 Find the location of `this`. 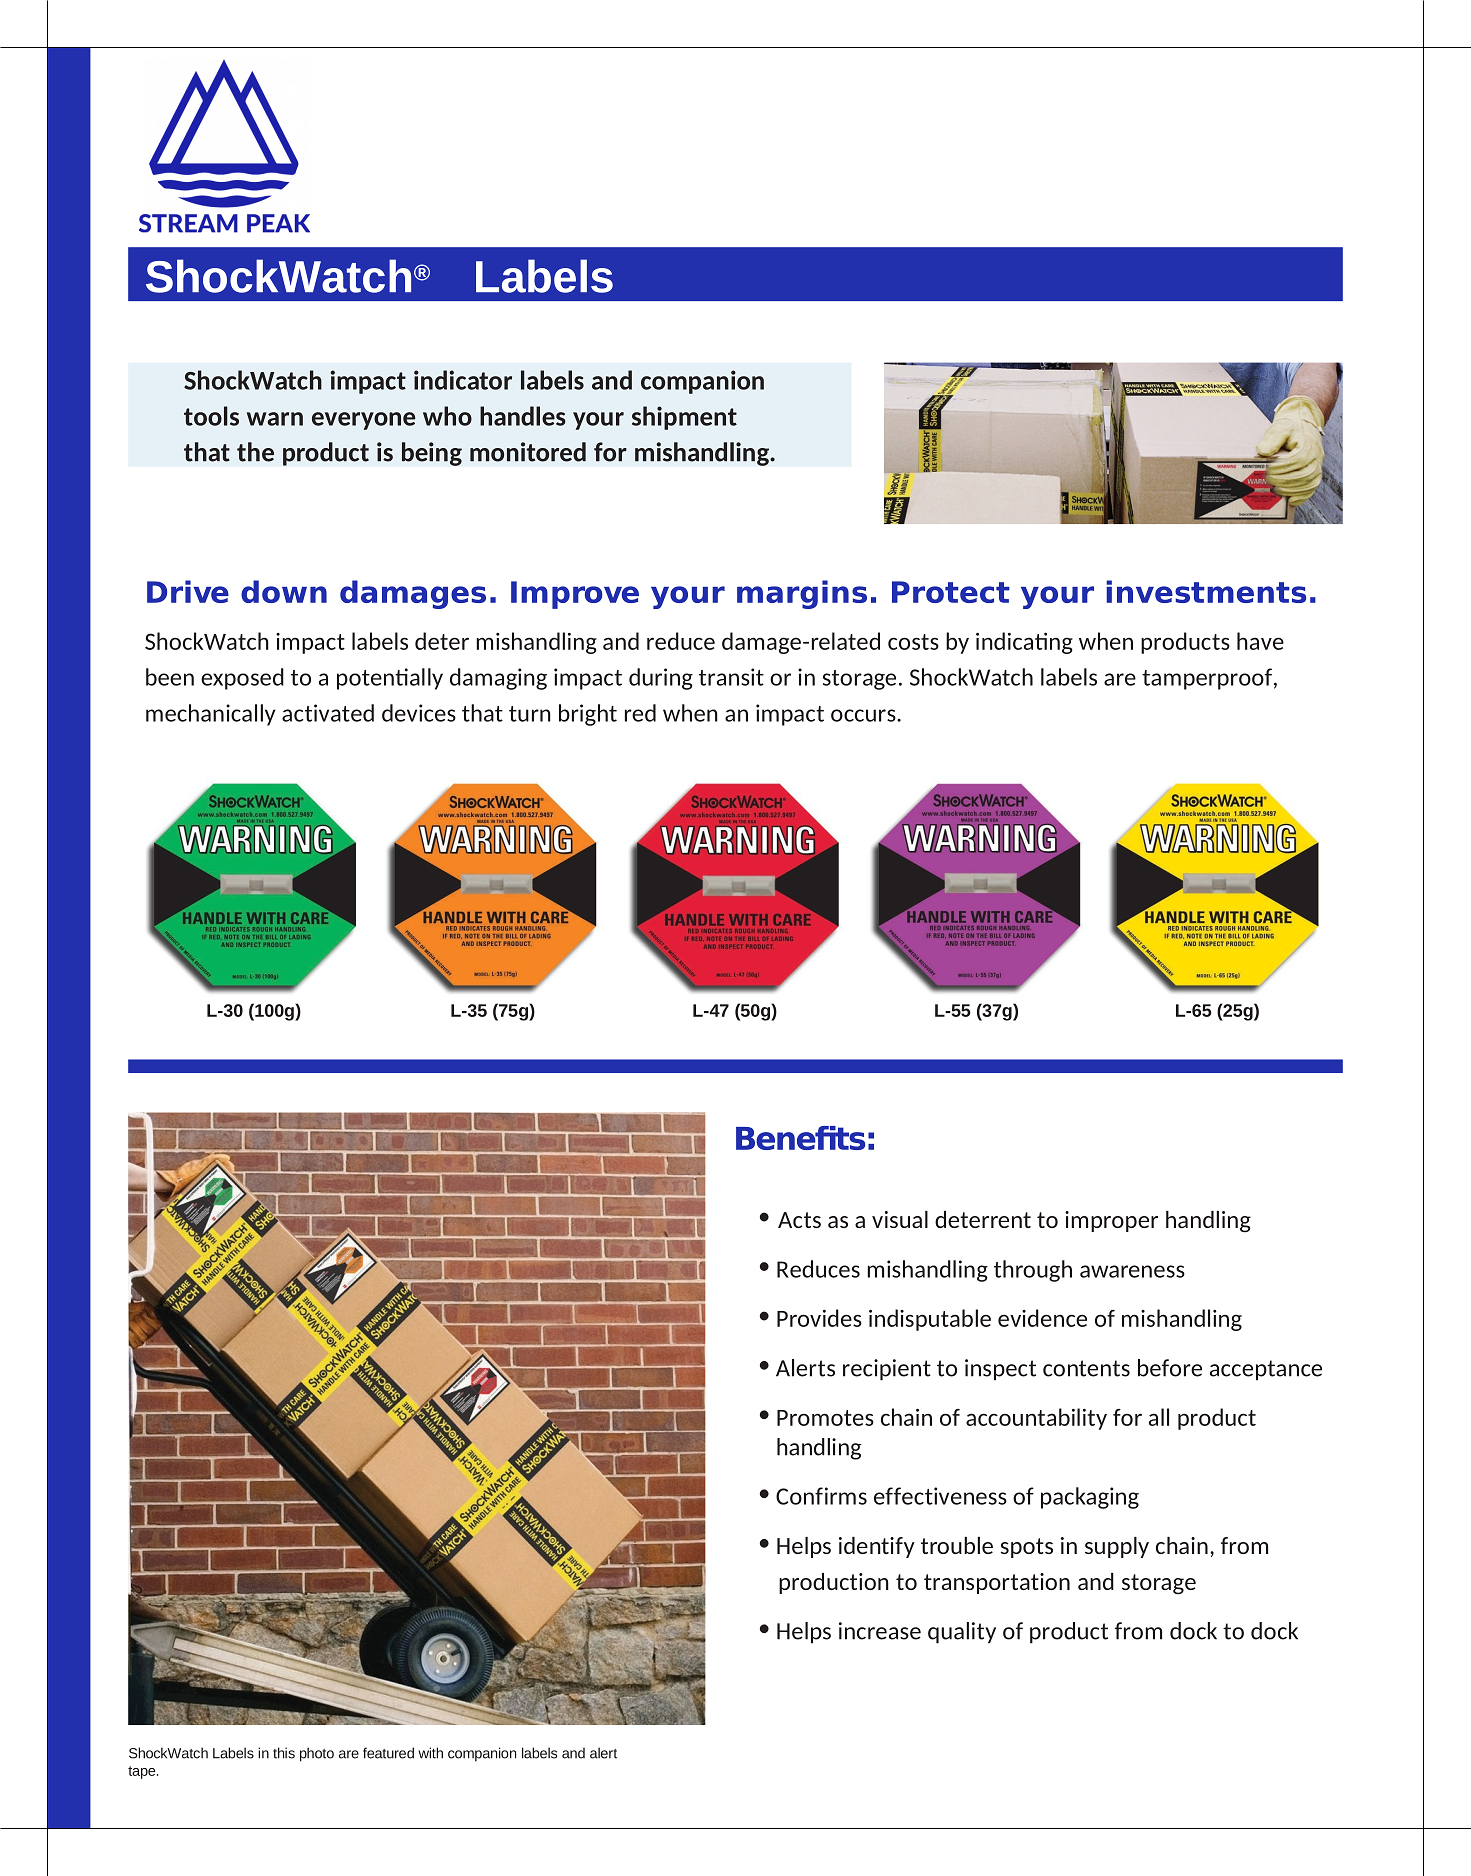

this is located at coordinates (284, 1753).
